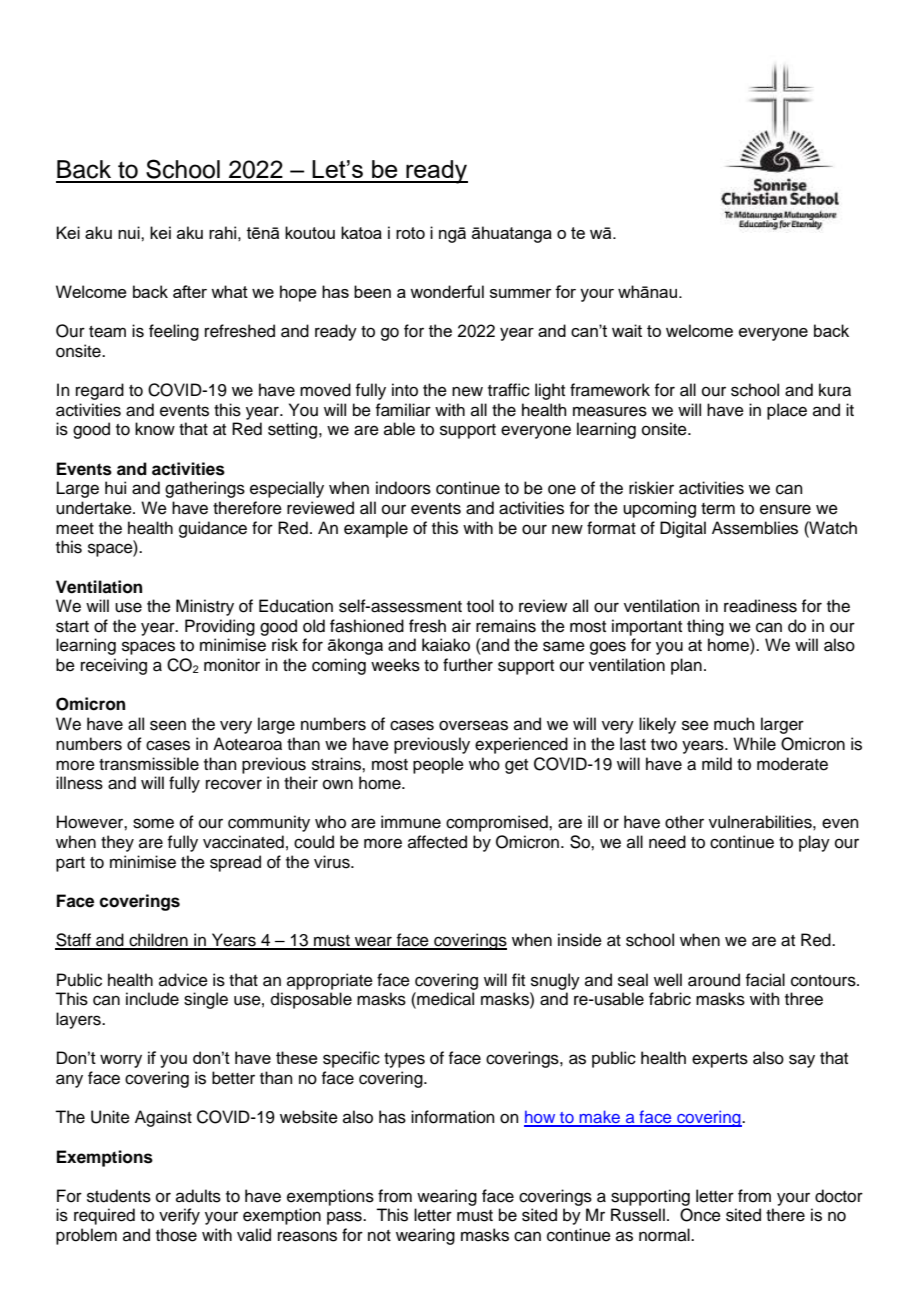 This image has height=1308, width=924. Describe the element at coordinates (179, 1216) in the image. I see `verify` at that location.
